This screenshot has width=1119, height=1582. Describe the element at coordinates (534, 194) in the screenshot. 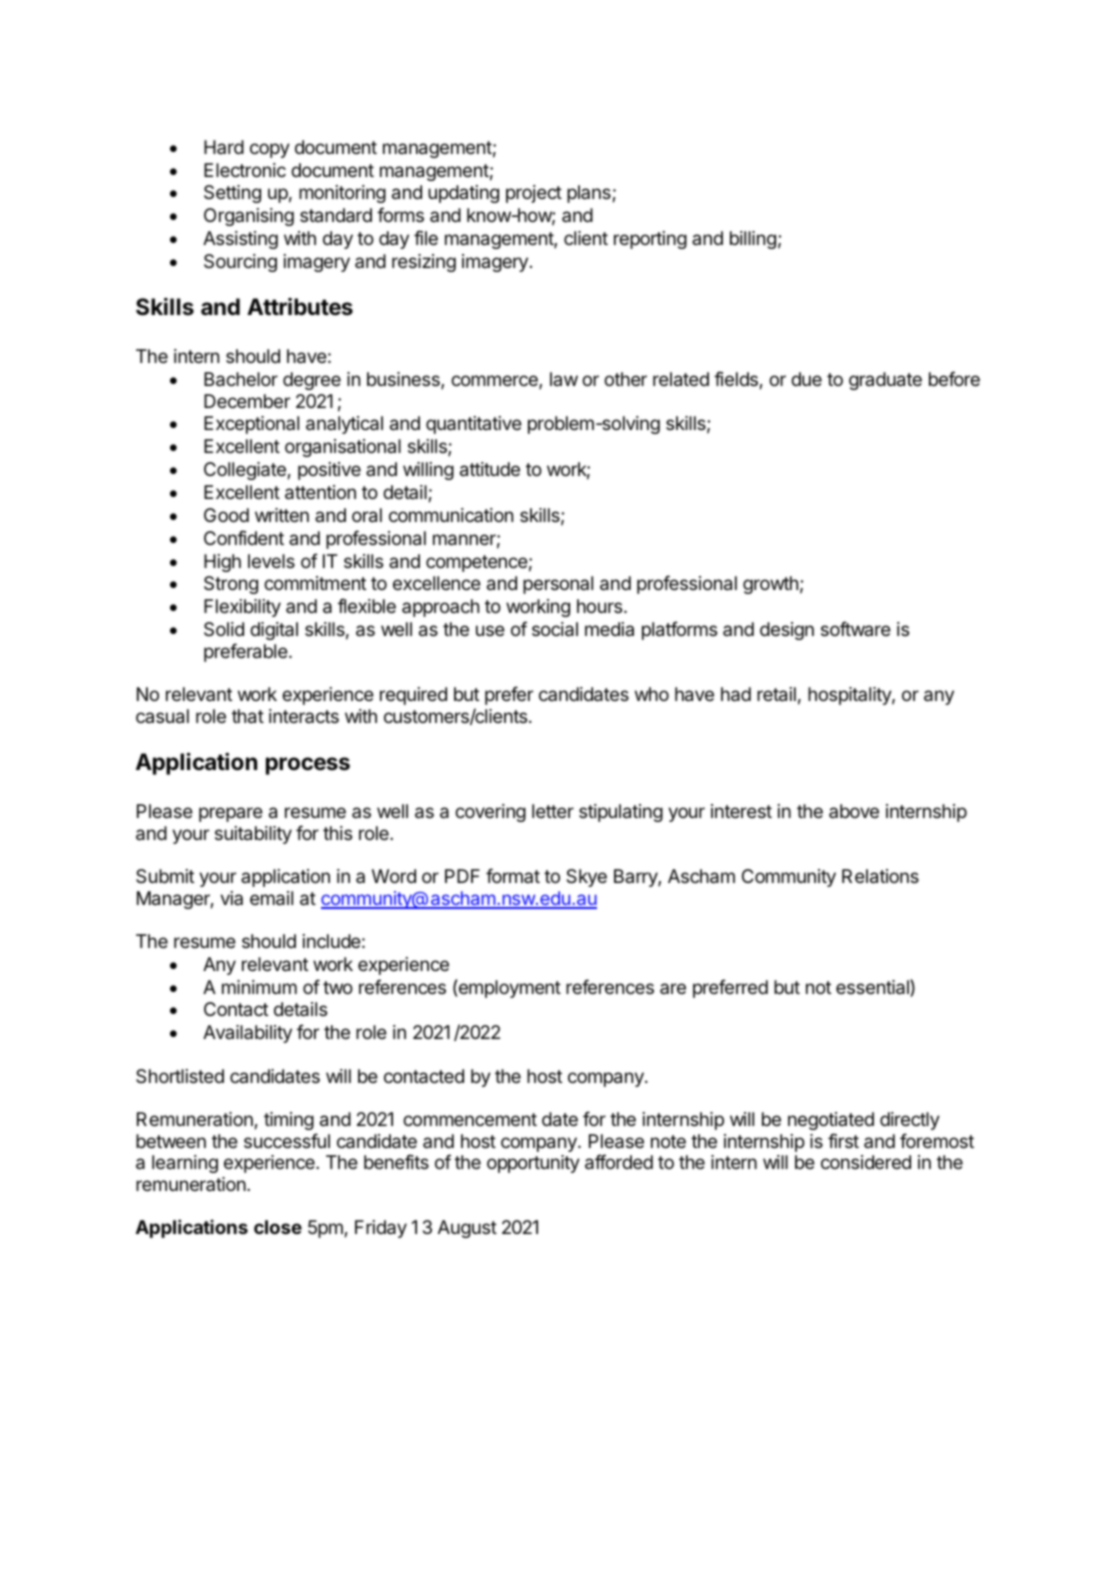

I see `project` at that location.
